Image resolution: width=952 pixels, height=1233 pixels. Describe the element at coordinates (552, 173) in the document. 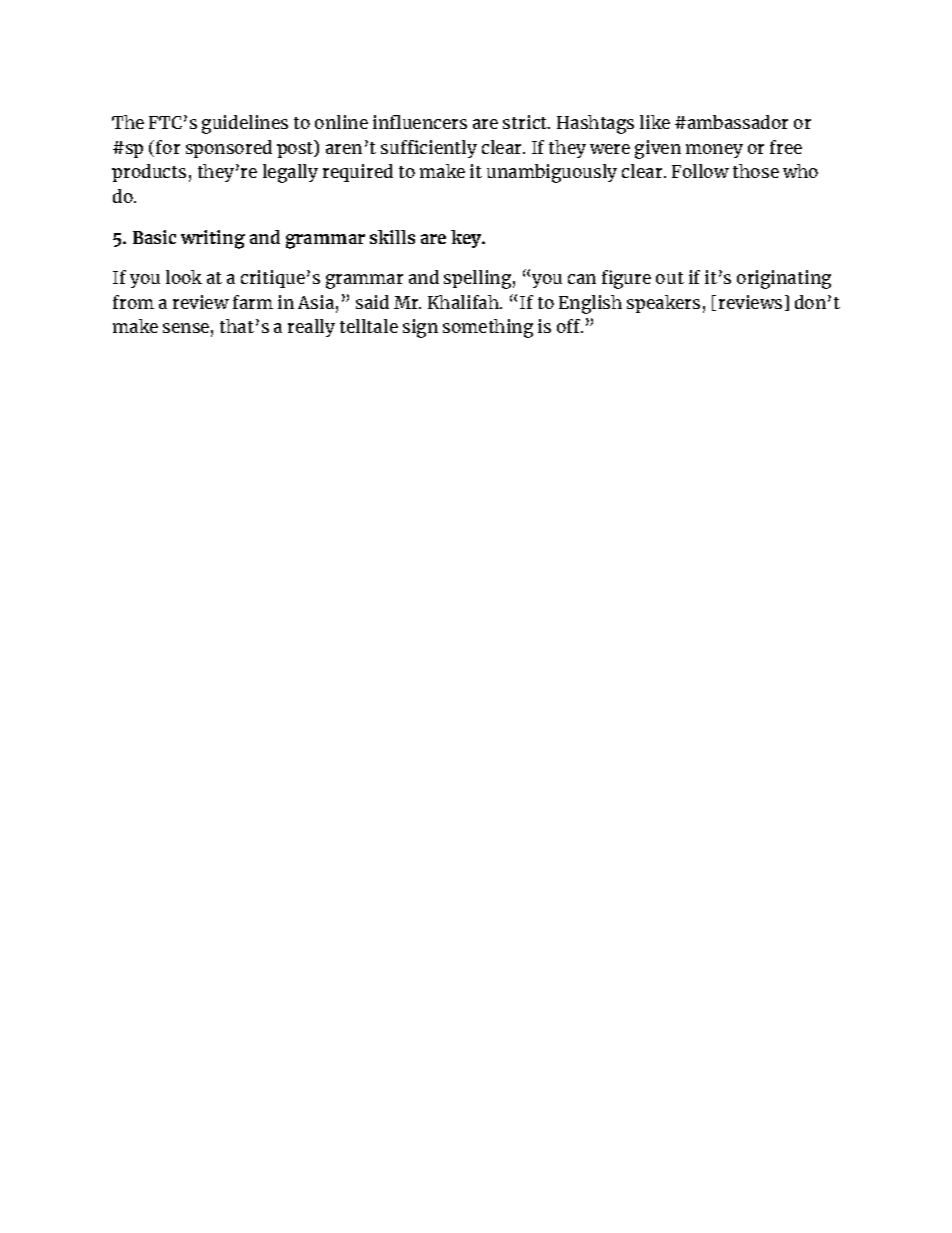

I see `unambiguously` at that location.
